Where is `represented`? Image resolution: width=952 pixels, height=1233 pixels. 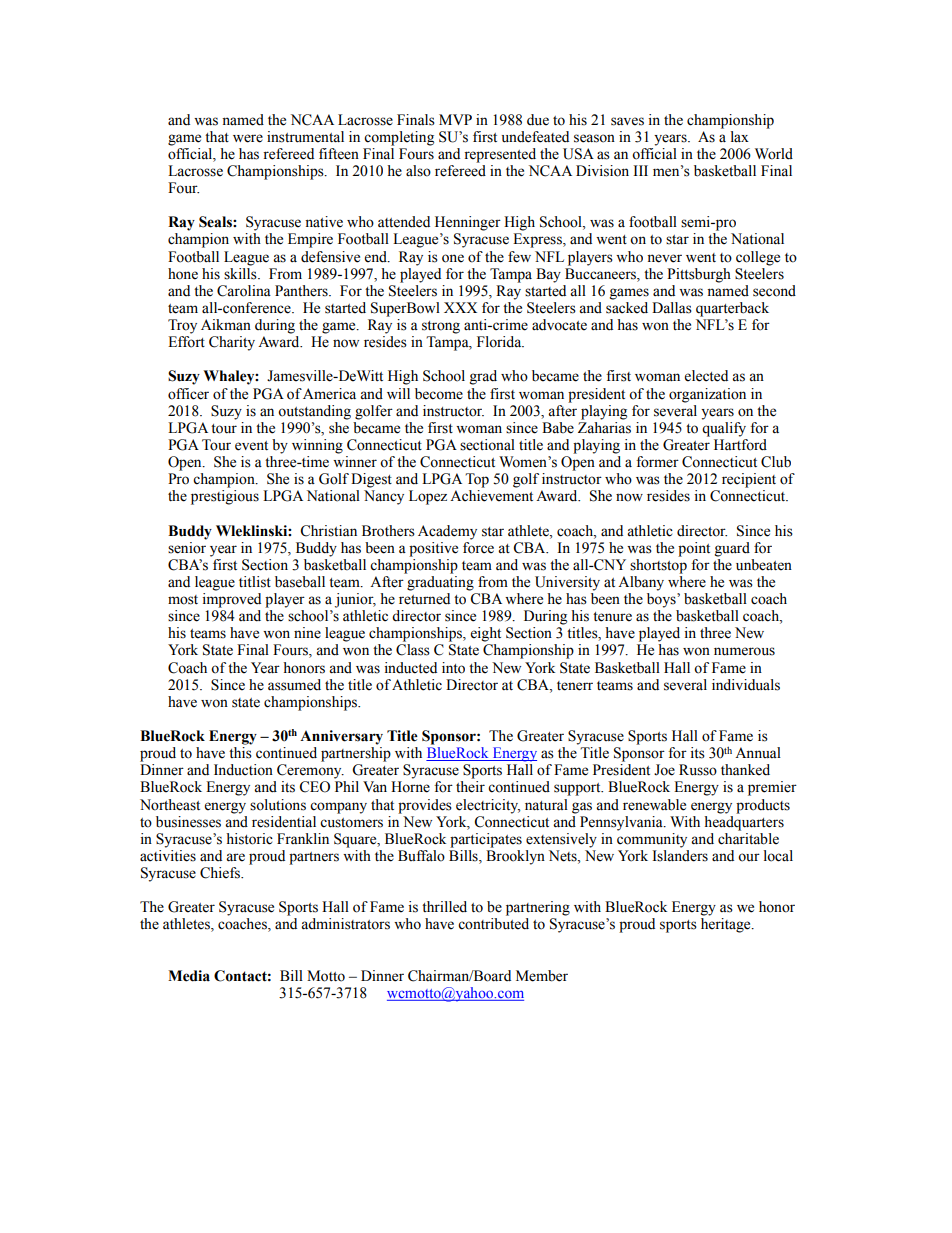
represented is located at coordinates (500, 155).
